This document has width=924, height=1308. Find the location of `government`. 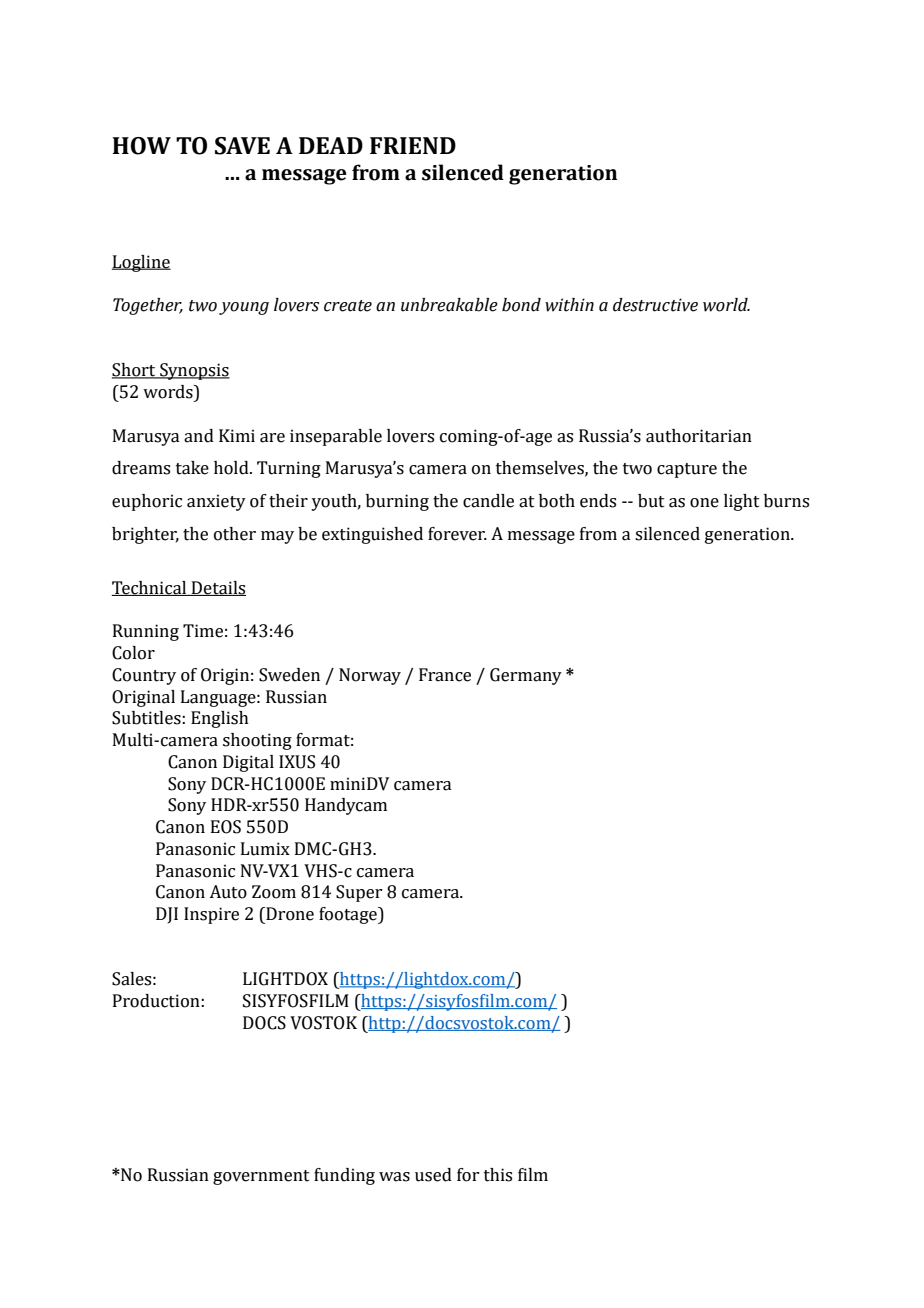

government is located at coordinates (261, 1177).
